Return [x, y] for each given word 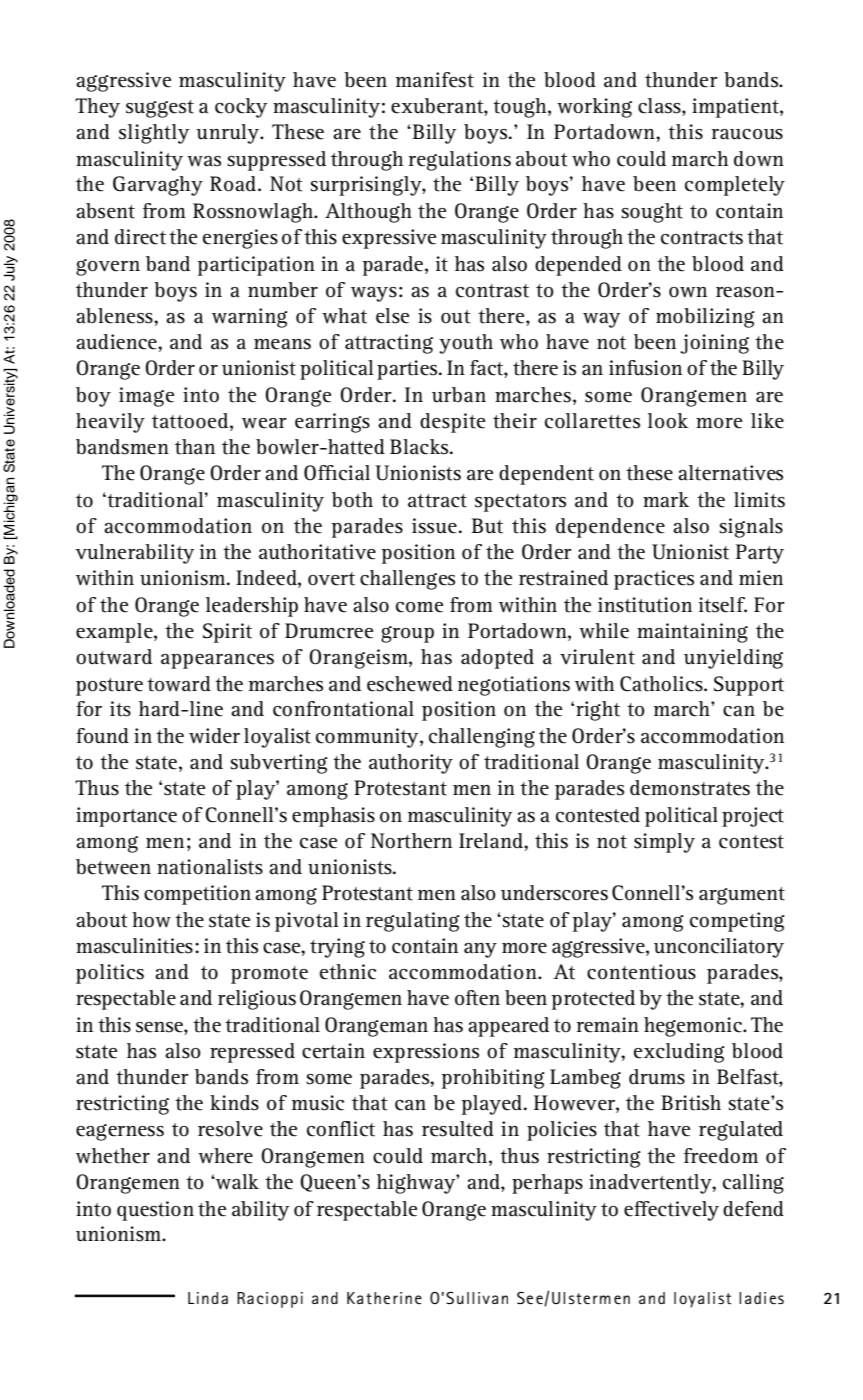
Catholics [662, 684]
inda [212, 1298]
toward [179, 684]
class [660, 107]
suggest [160, 109]
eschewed [410, 684]
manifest [435, 80]
